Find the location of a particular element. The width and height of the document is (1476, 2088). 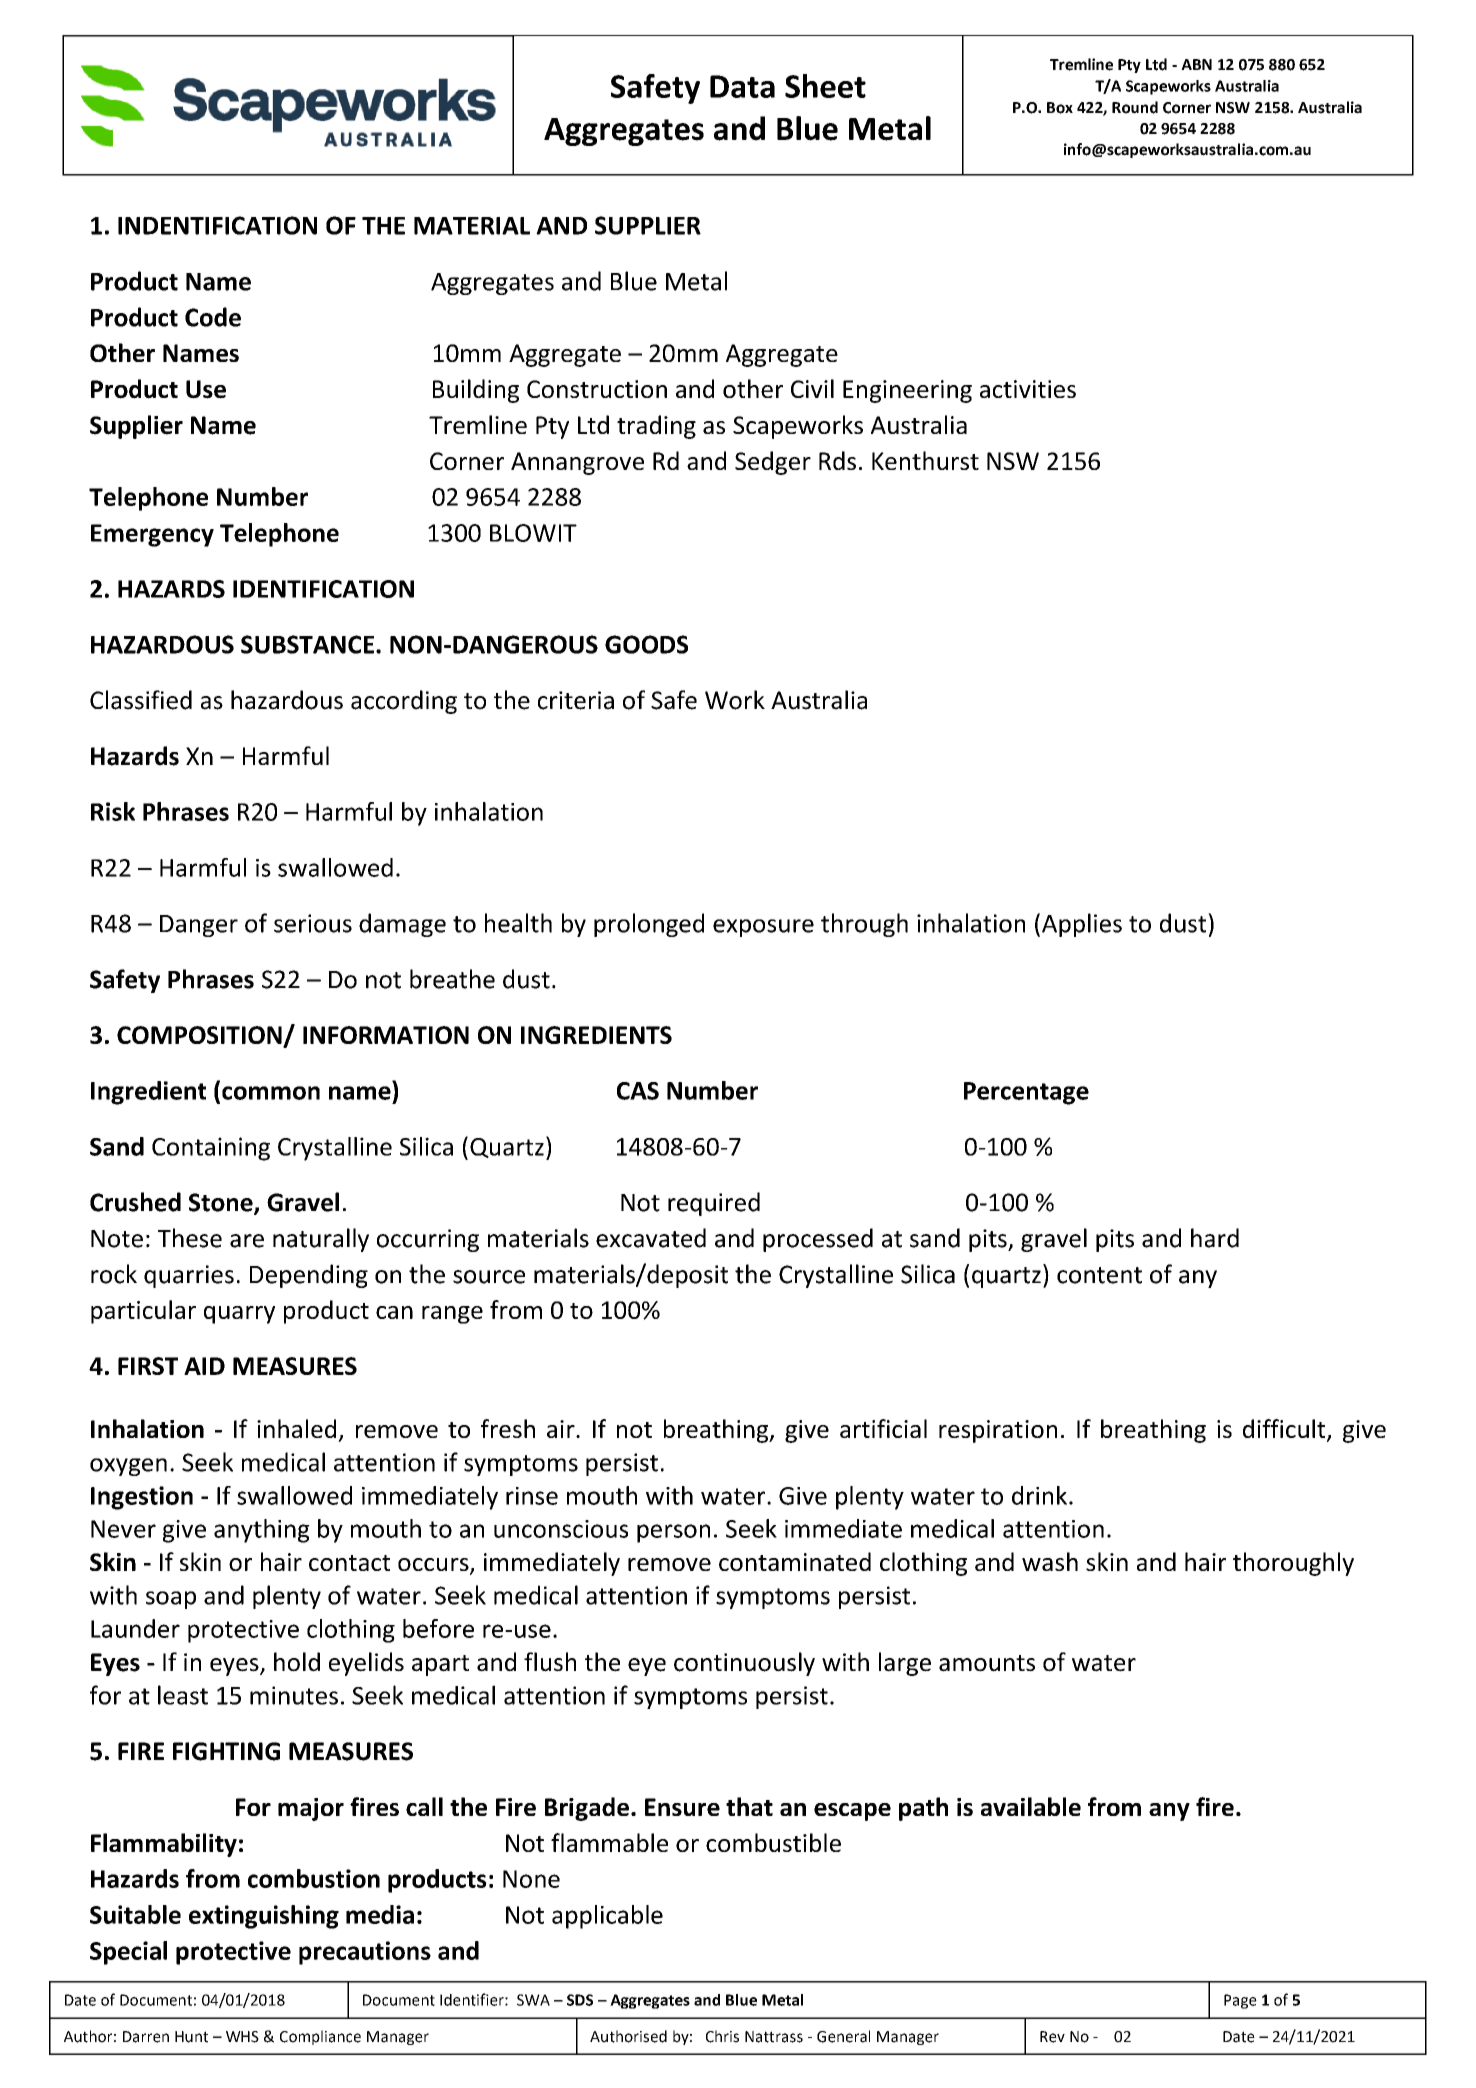

are is located at coordinates (247, 1241).
